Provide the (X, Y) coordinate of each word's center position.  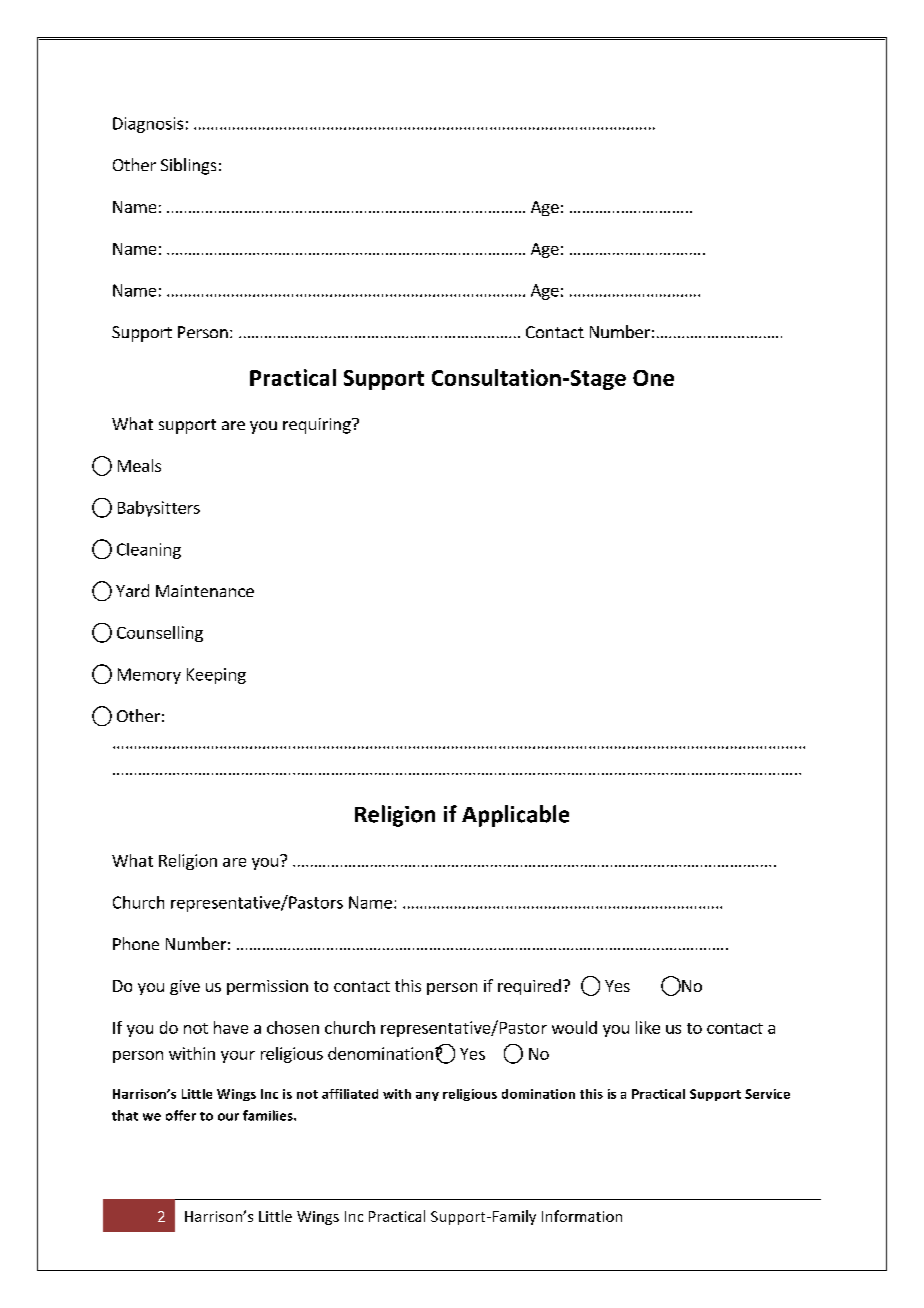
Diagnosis (148, 125)
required (529, 987)
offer (181, 1115)
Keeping (216, 676)
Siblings (188, 166)
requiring (318, 426)
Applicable (515, 816)
